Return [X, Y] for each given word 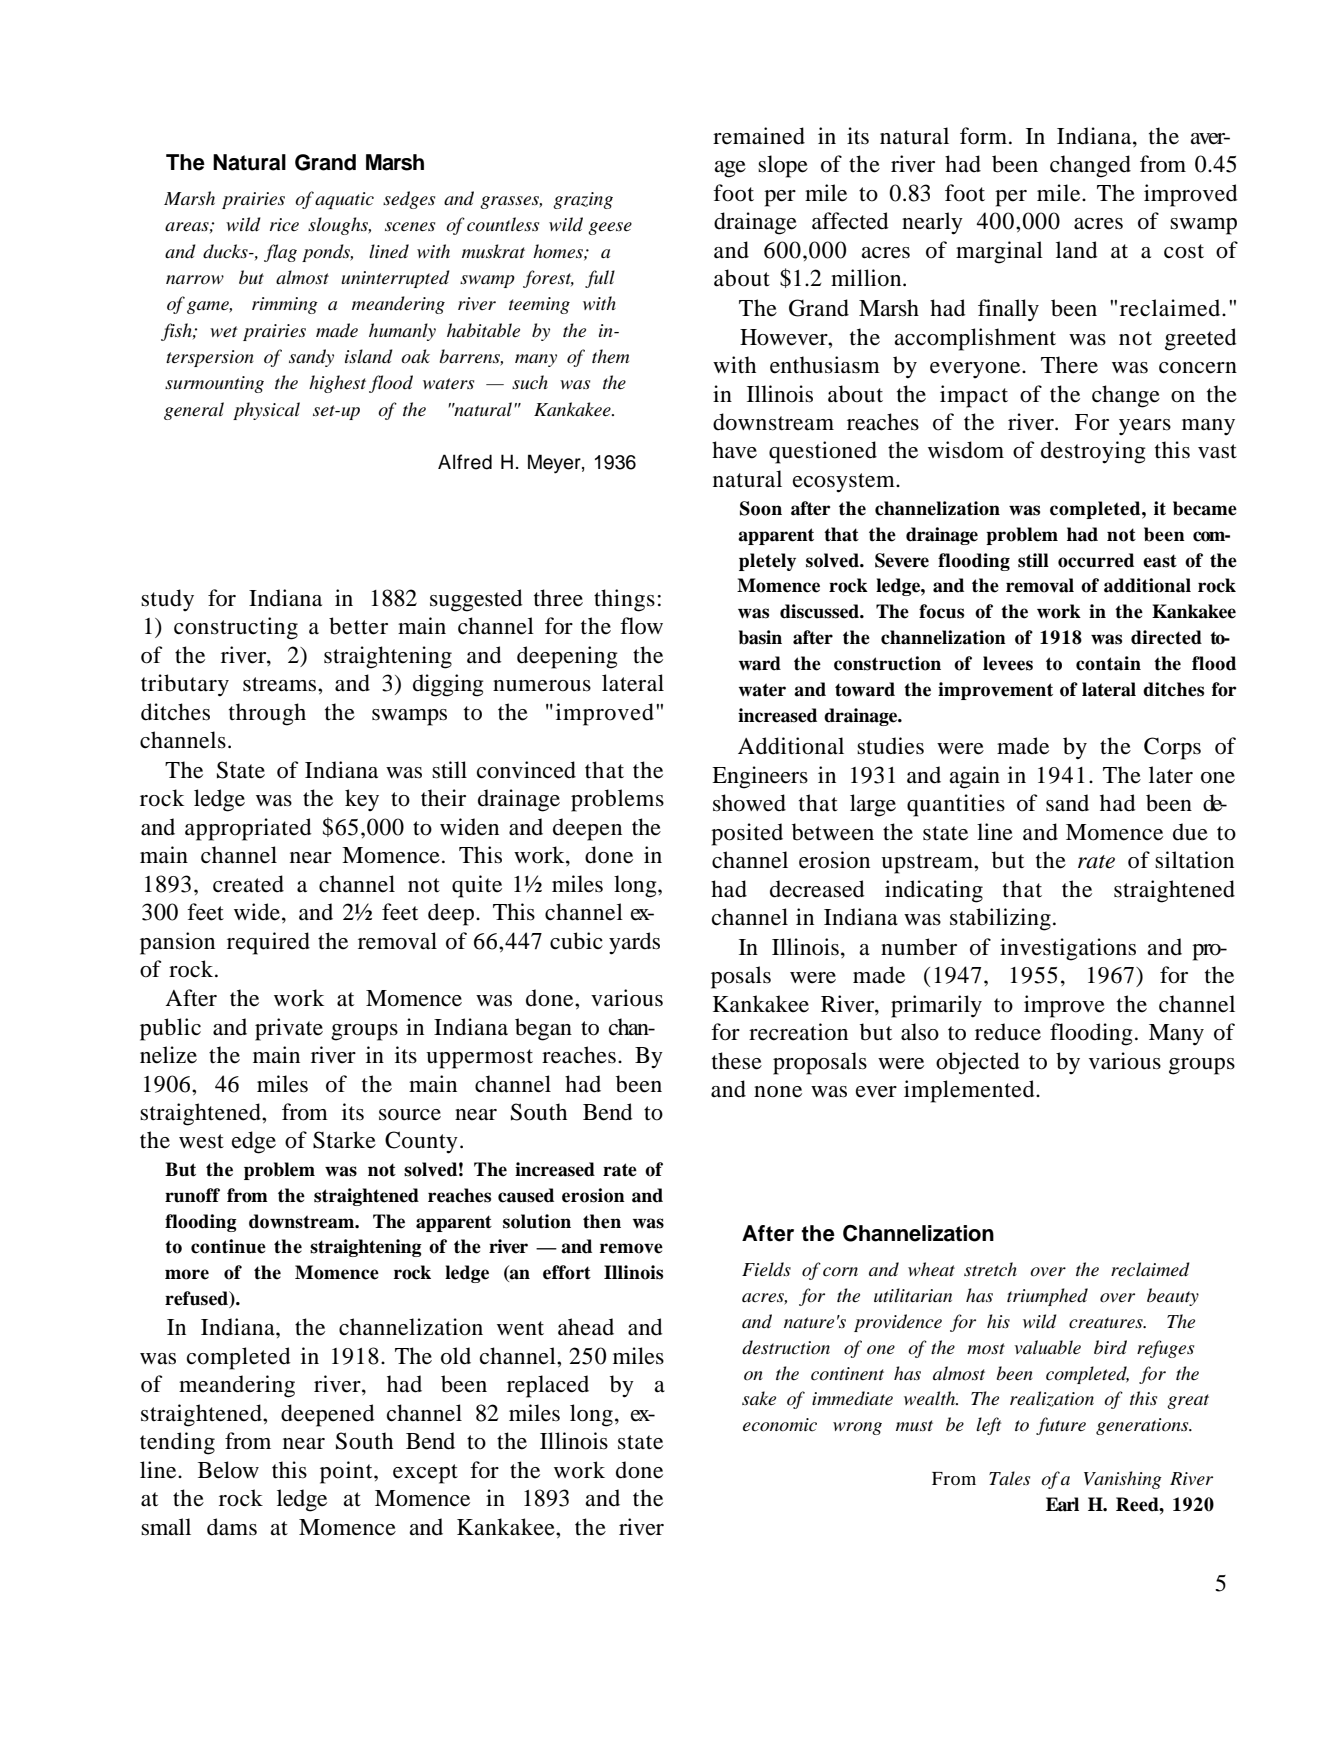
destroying [1093, 452]
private [289, 1029]
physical [266, 411]
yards [634, 943]
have [734, 450]
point [347, 1472]
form [985, 136]
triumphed [1047, 1297]
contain [1108, 663]
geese [610, 228]
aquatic [344, 200]
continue [228, 1246]
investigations [1068, 949]
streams [281, 684]
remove [631, 1248]
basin [760, 637]
